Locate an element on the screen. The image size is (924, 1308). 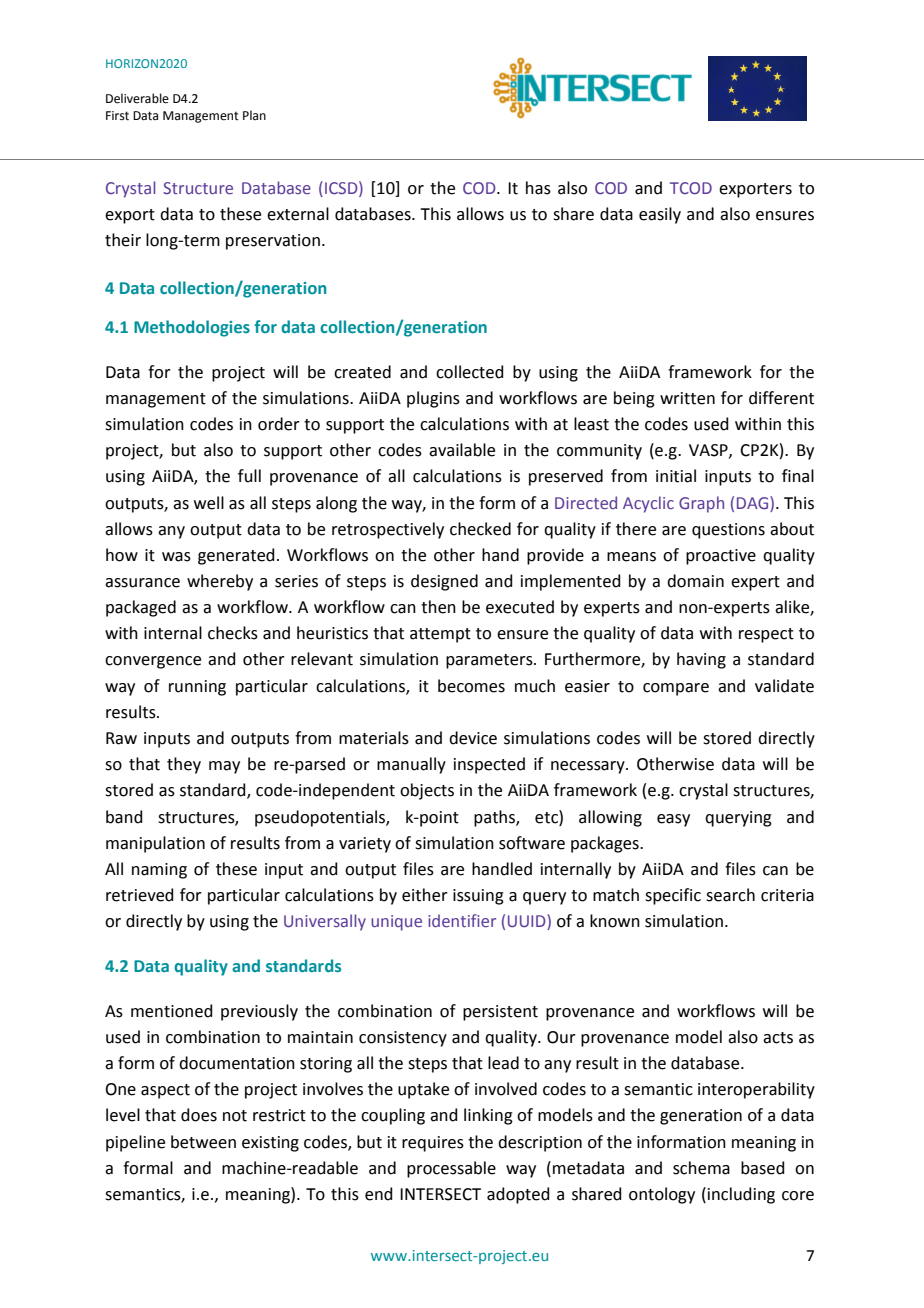
easily is located at coordinates (660, 215).
